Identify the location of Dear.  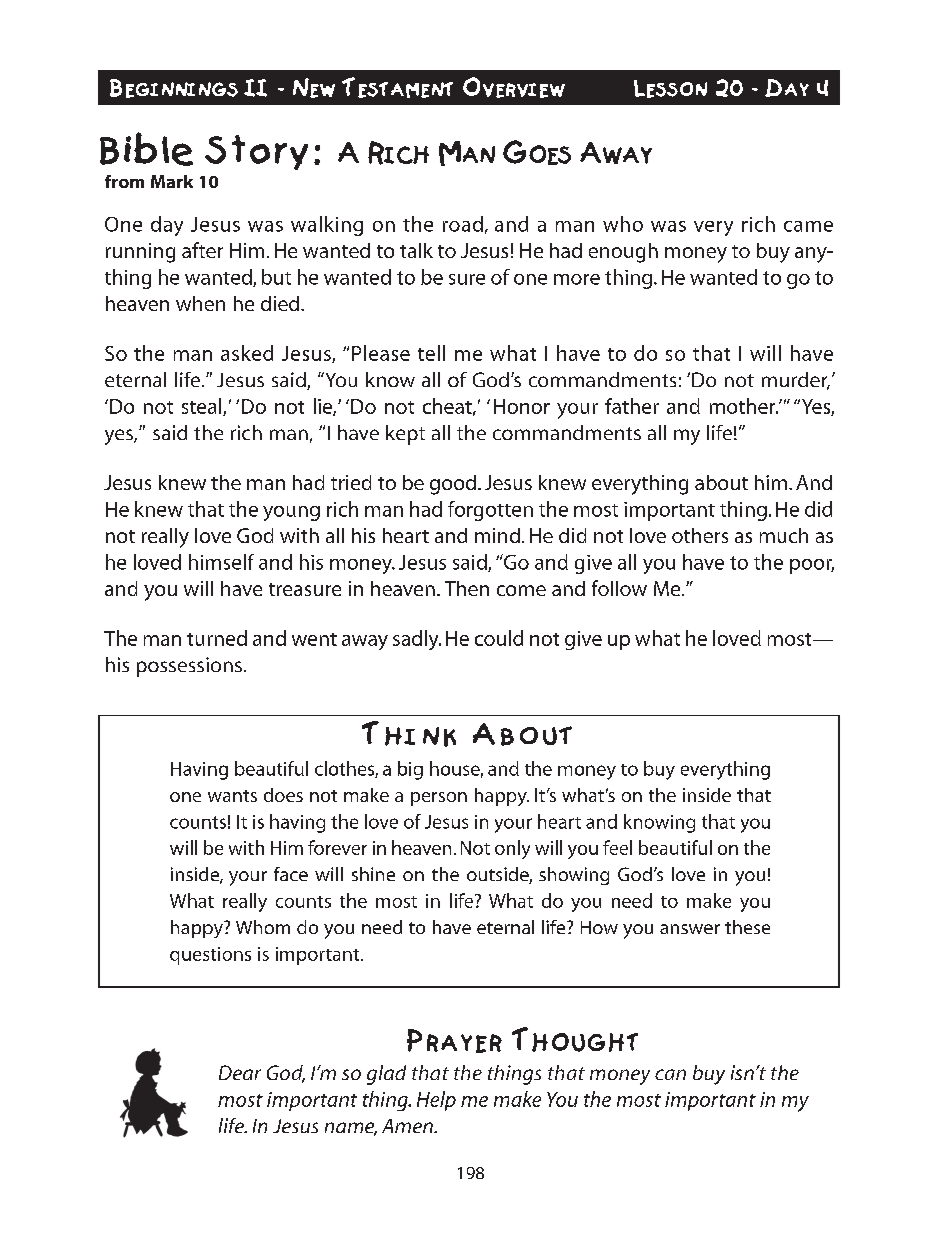
(240, 1072).
